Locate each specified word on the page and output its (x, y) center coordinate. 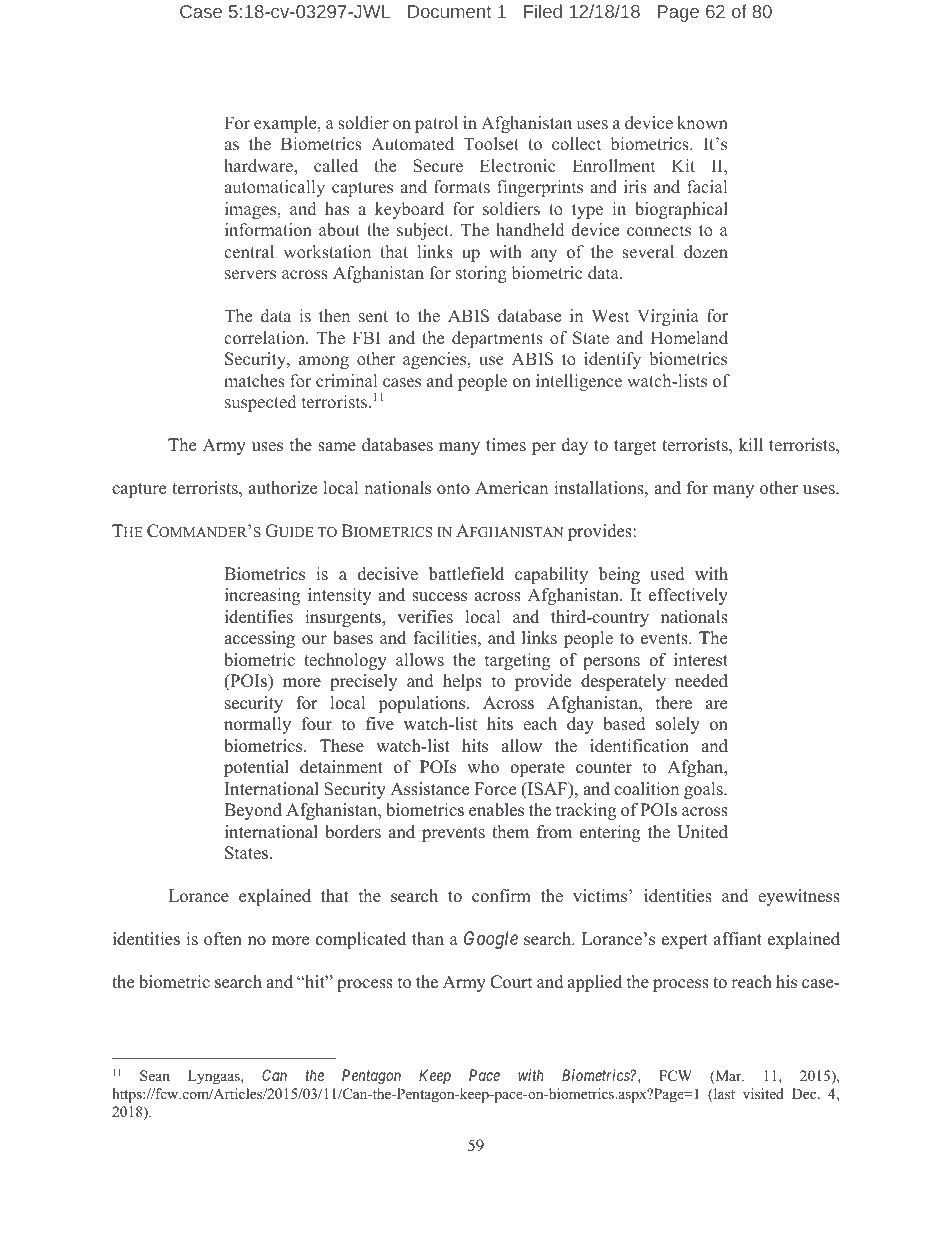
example (286, 124)
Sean (155, 1076)
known (702, 122)
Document (449, 11)
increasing (262, 596)
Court (511, 982)
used (667, 574)
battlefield (466, 574)
